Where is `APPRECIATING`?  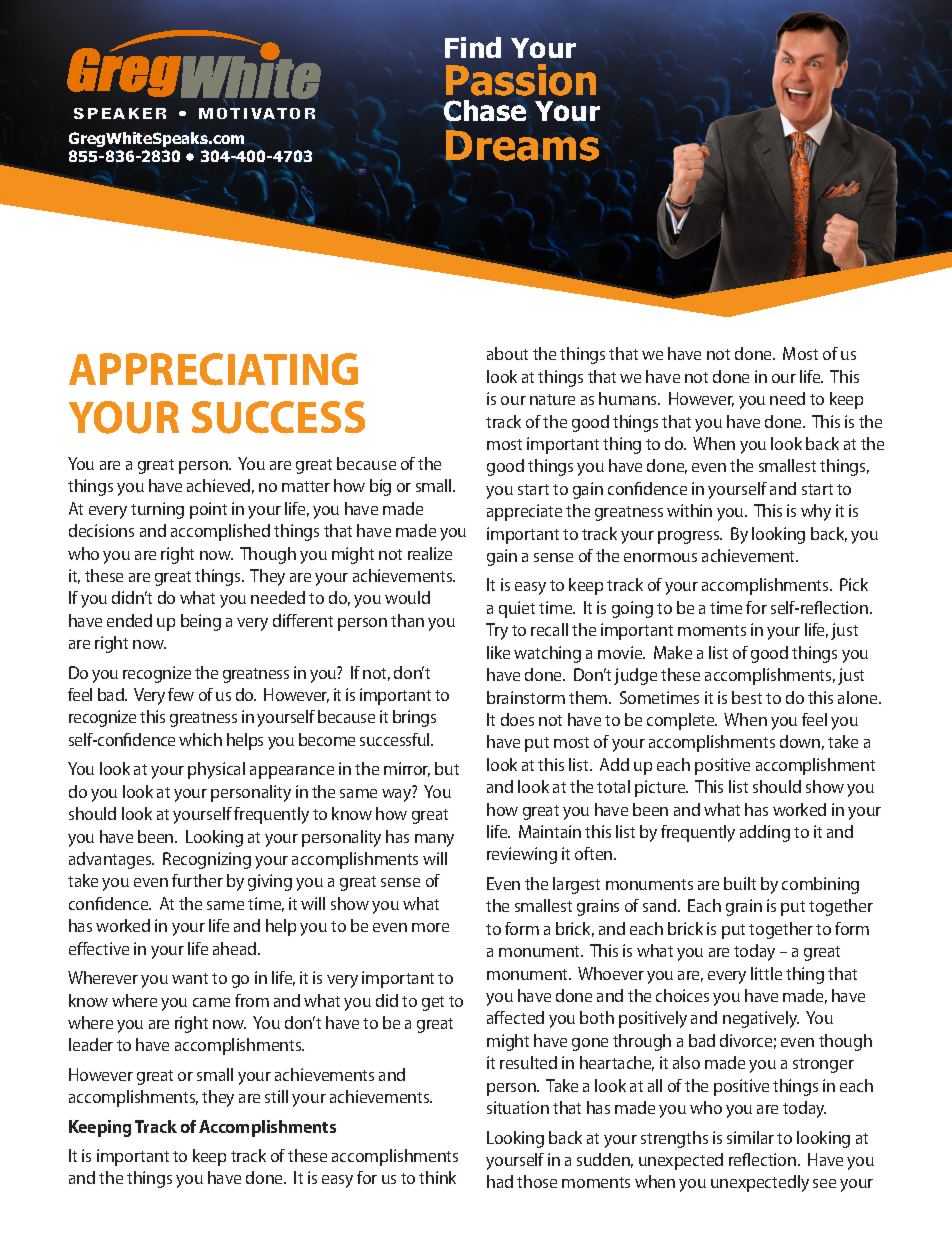
APPRECIATING is located at coordinates (213, 369).
